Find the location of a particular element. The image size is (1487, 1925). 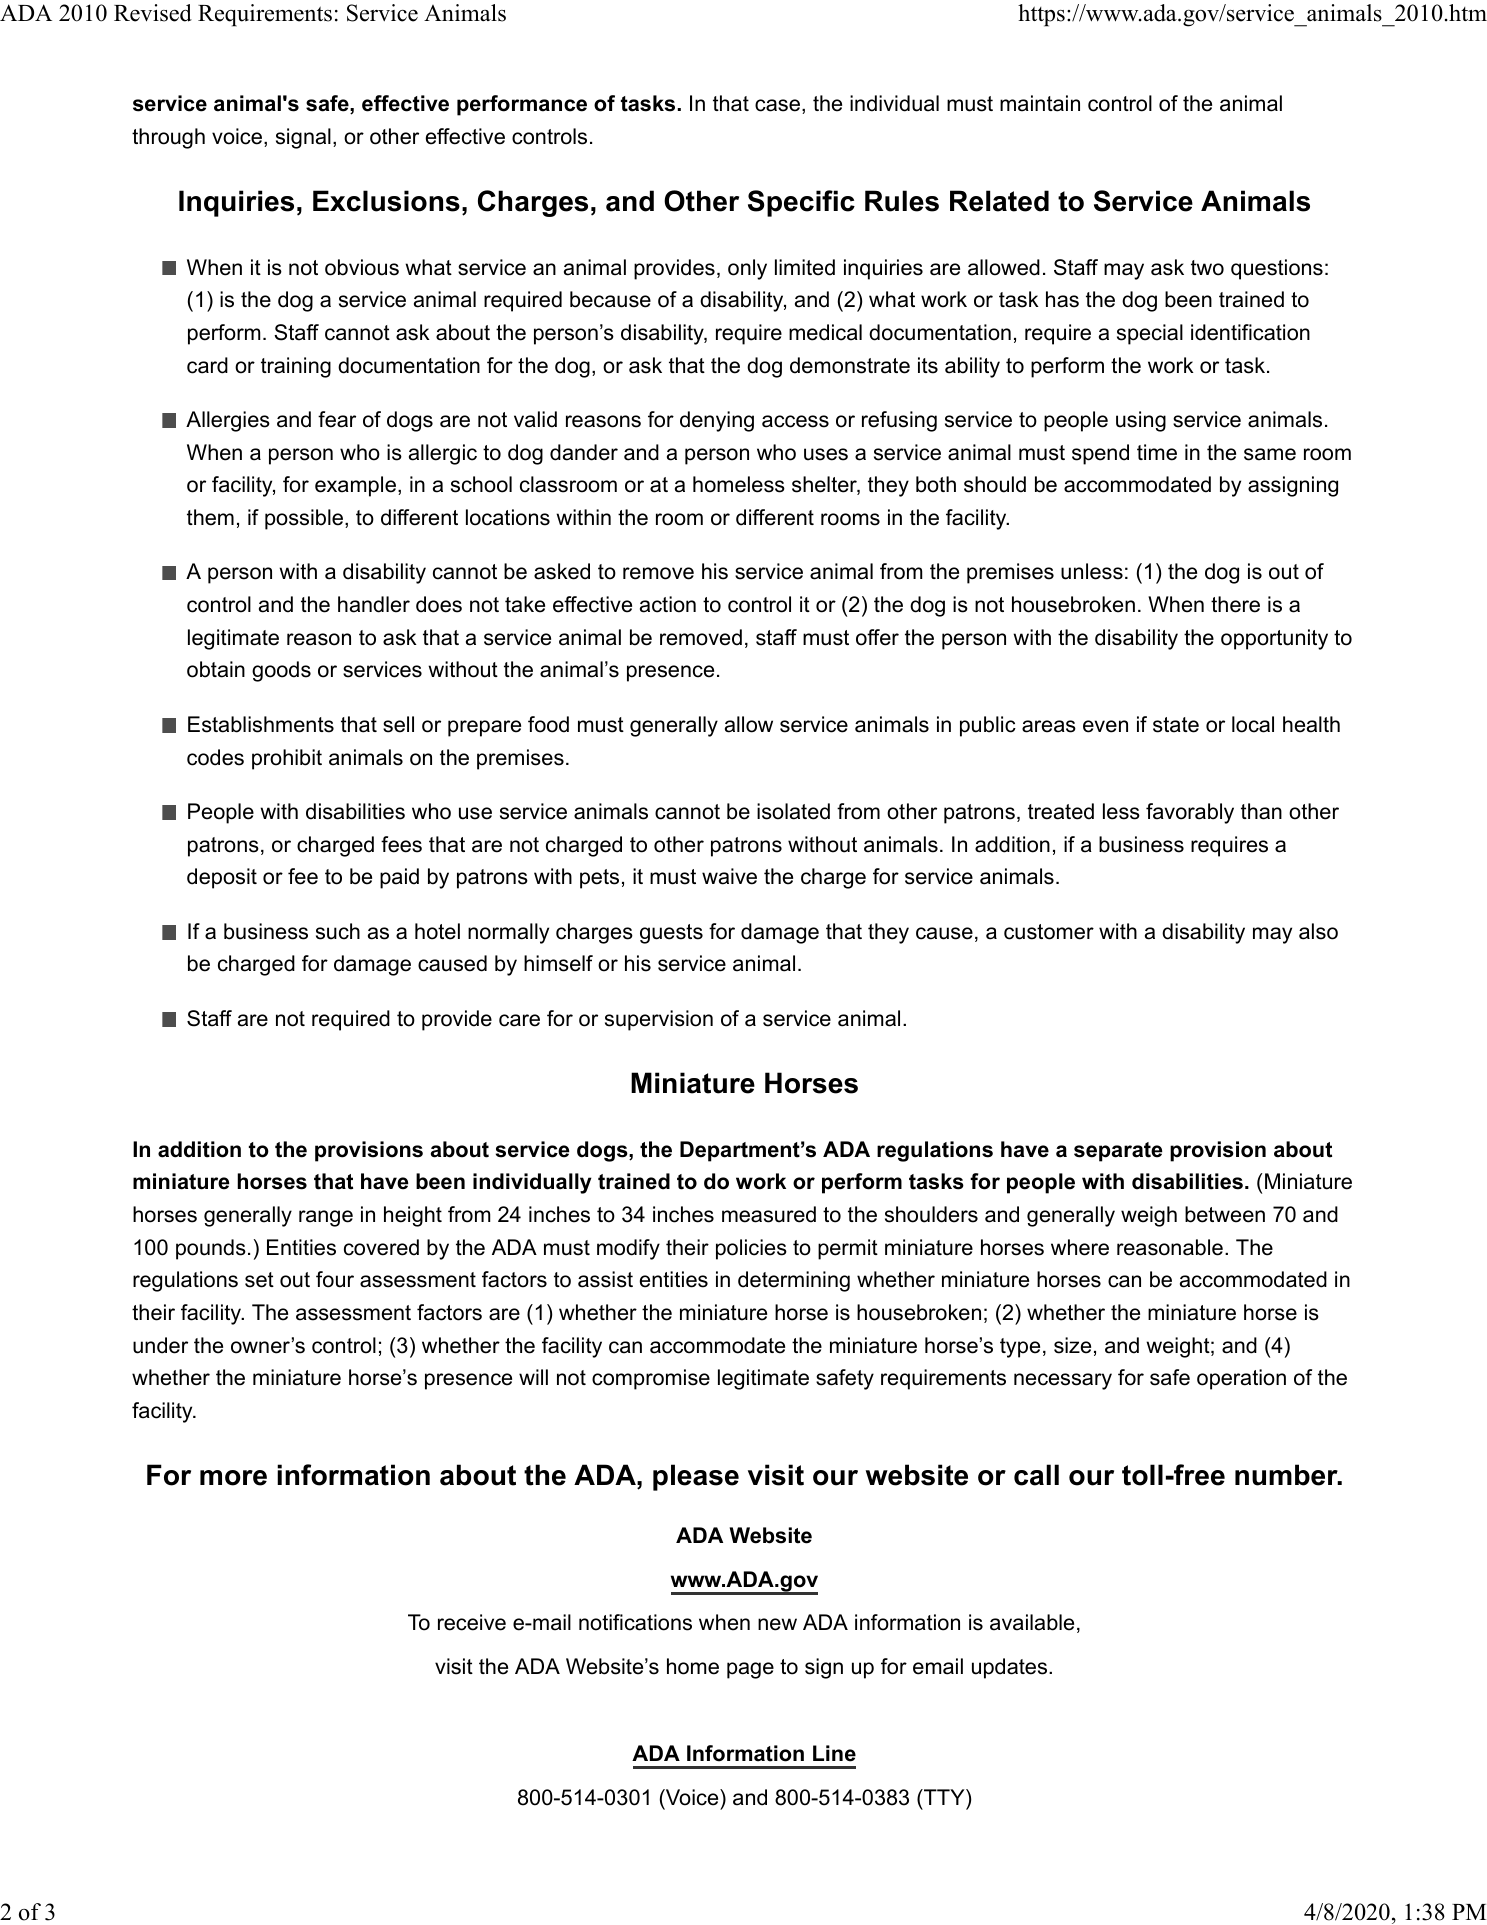

there is located at coordinates (1235, 604).
